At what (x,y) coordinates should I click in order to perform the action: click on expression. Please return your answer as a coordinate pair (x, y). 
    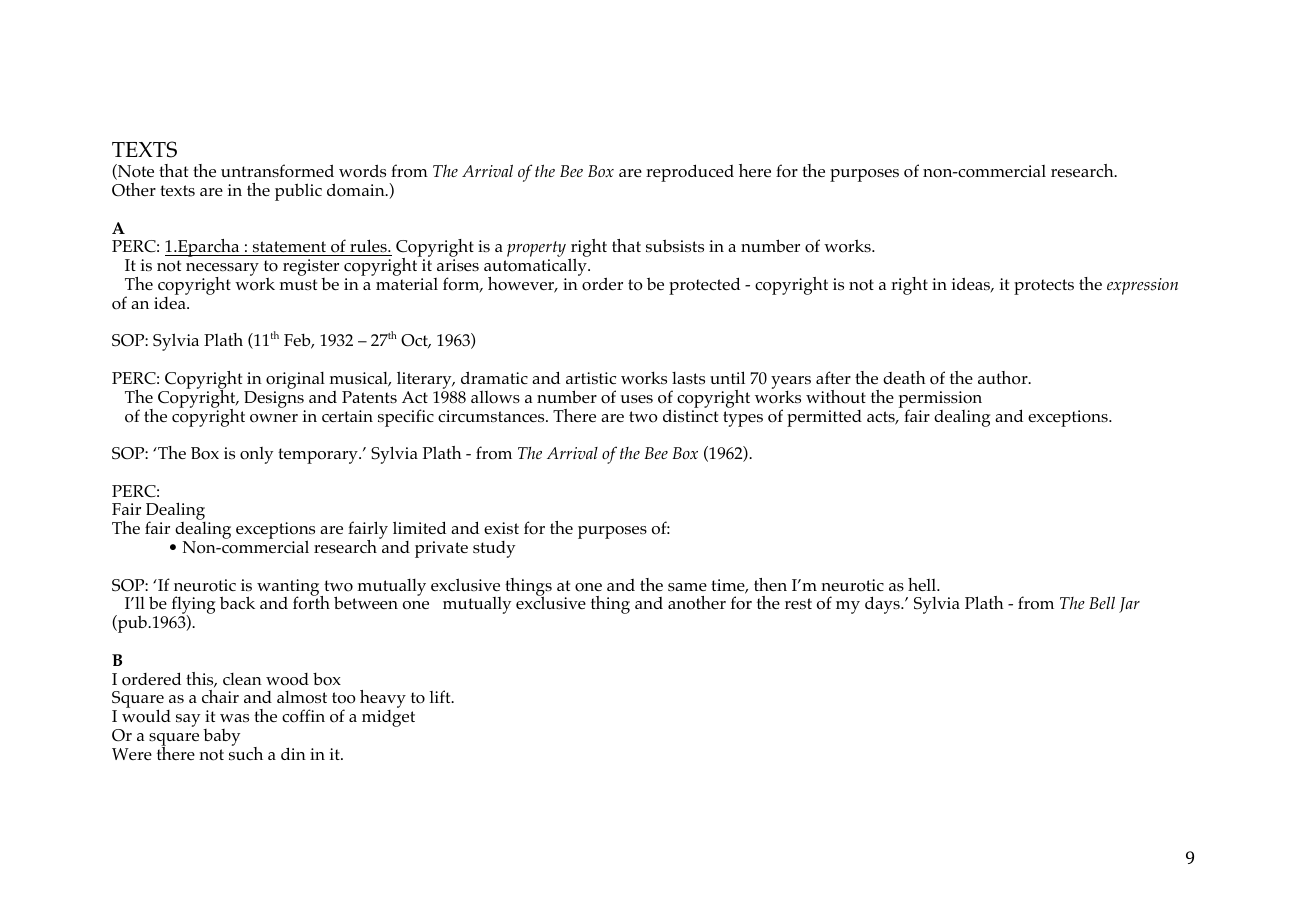
    Looking at the image, I should click on (1142, 286).
